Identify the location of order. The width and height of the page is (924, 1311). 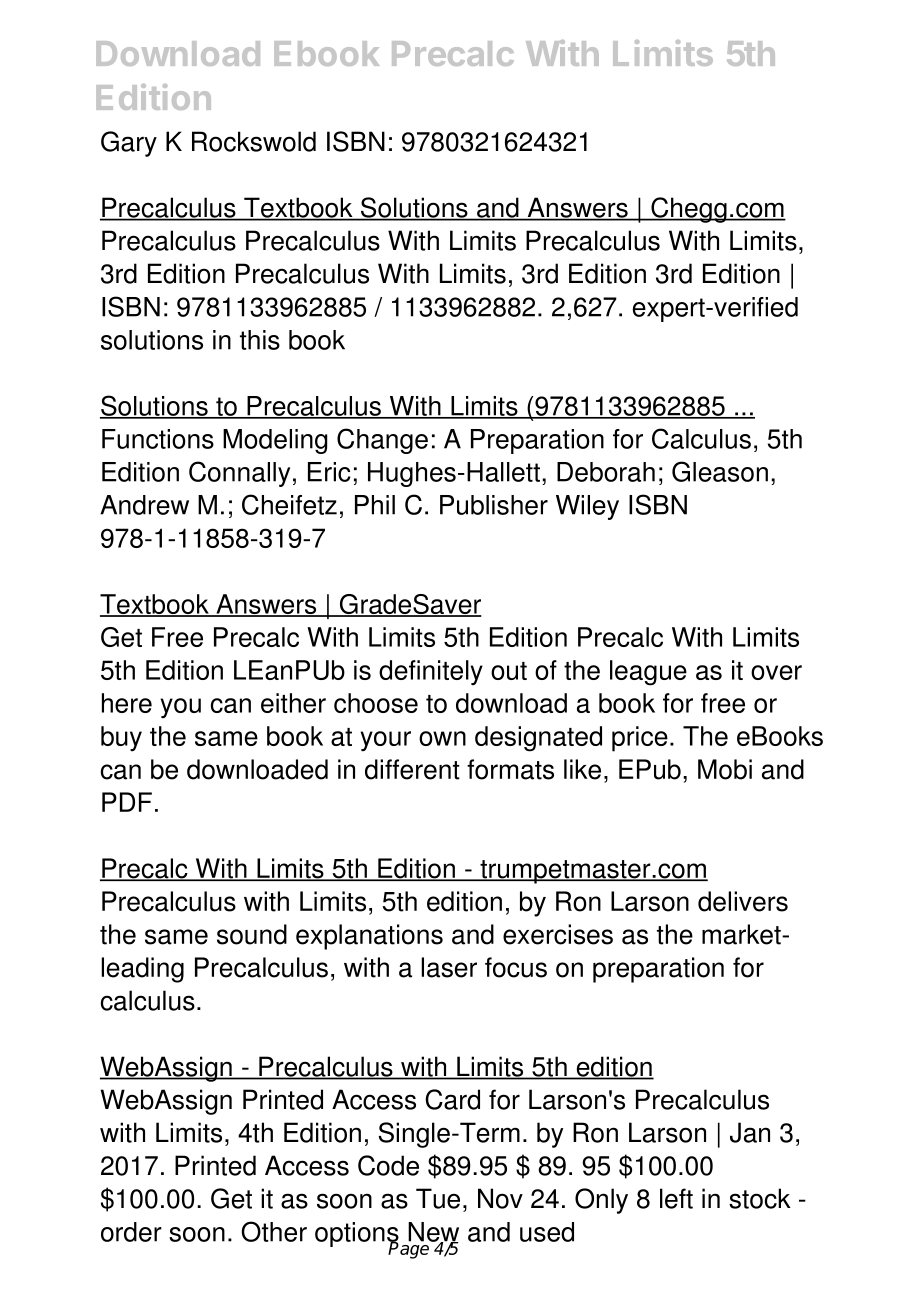
(131, 1232).
